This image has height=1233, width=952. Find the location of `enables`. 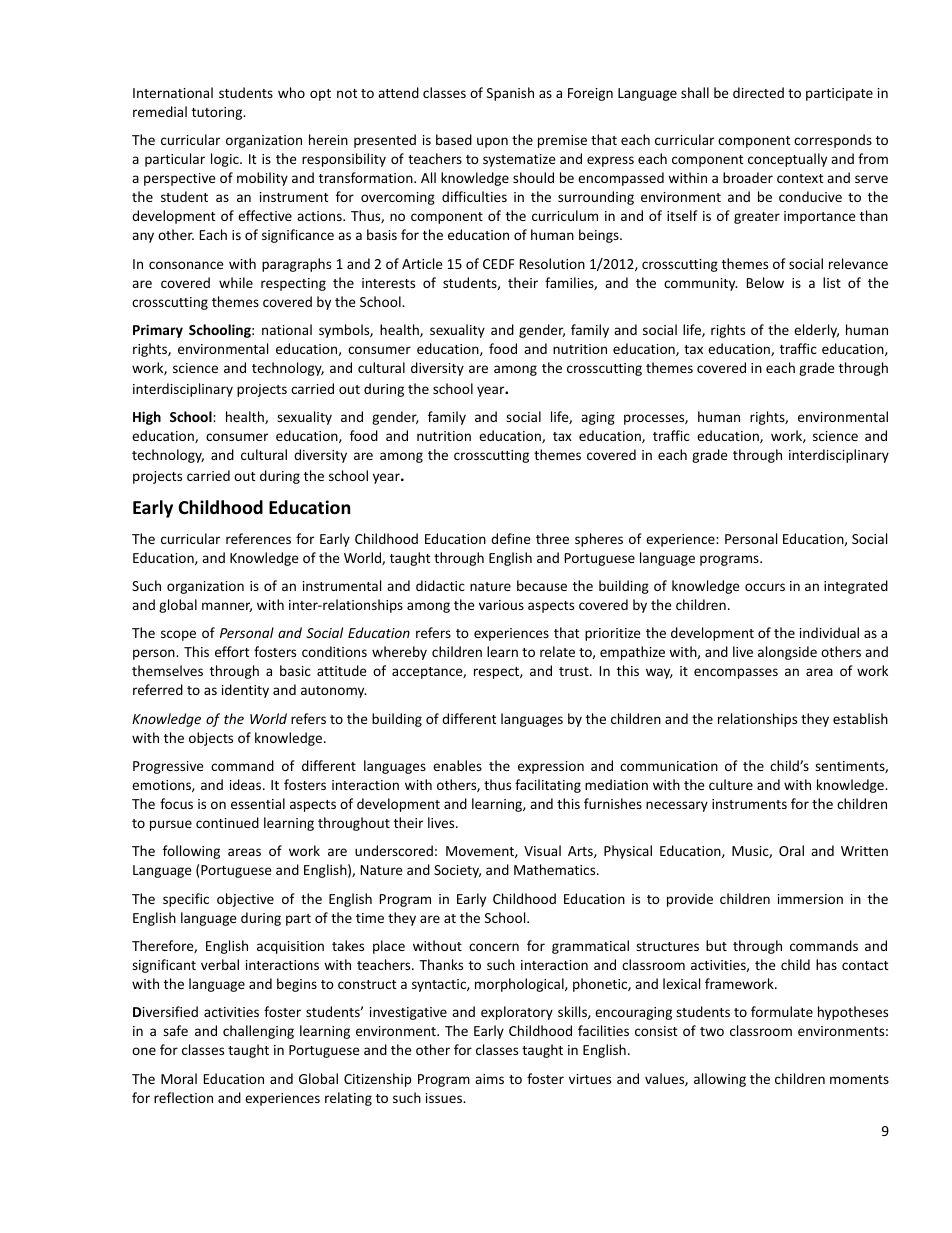

enables is located at coordinates (457, 765).
